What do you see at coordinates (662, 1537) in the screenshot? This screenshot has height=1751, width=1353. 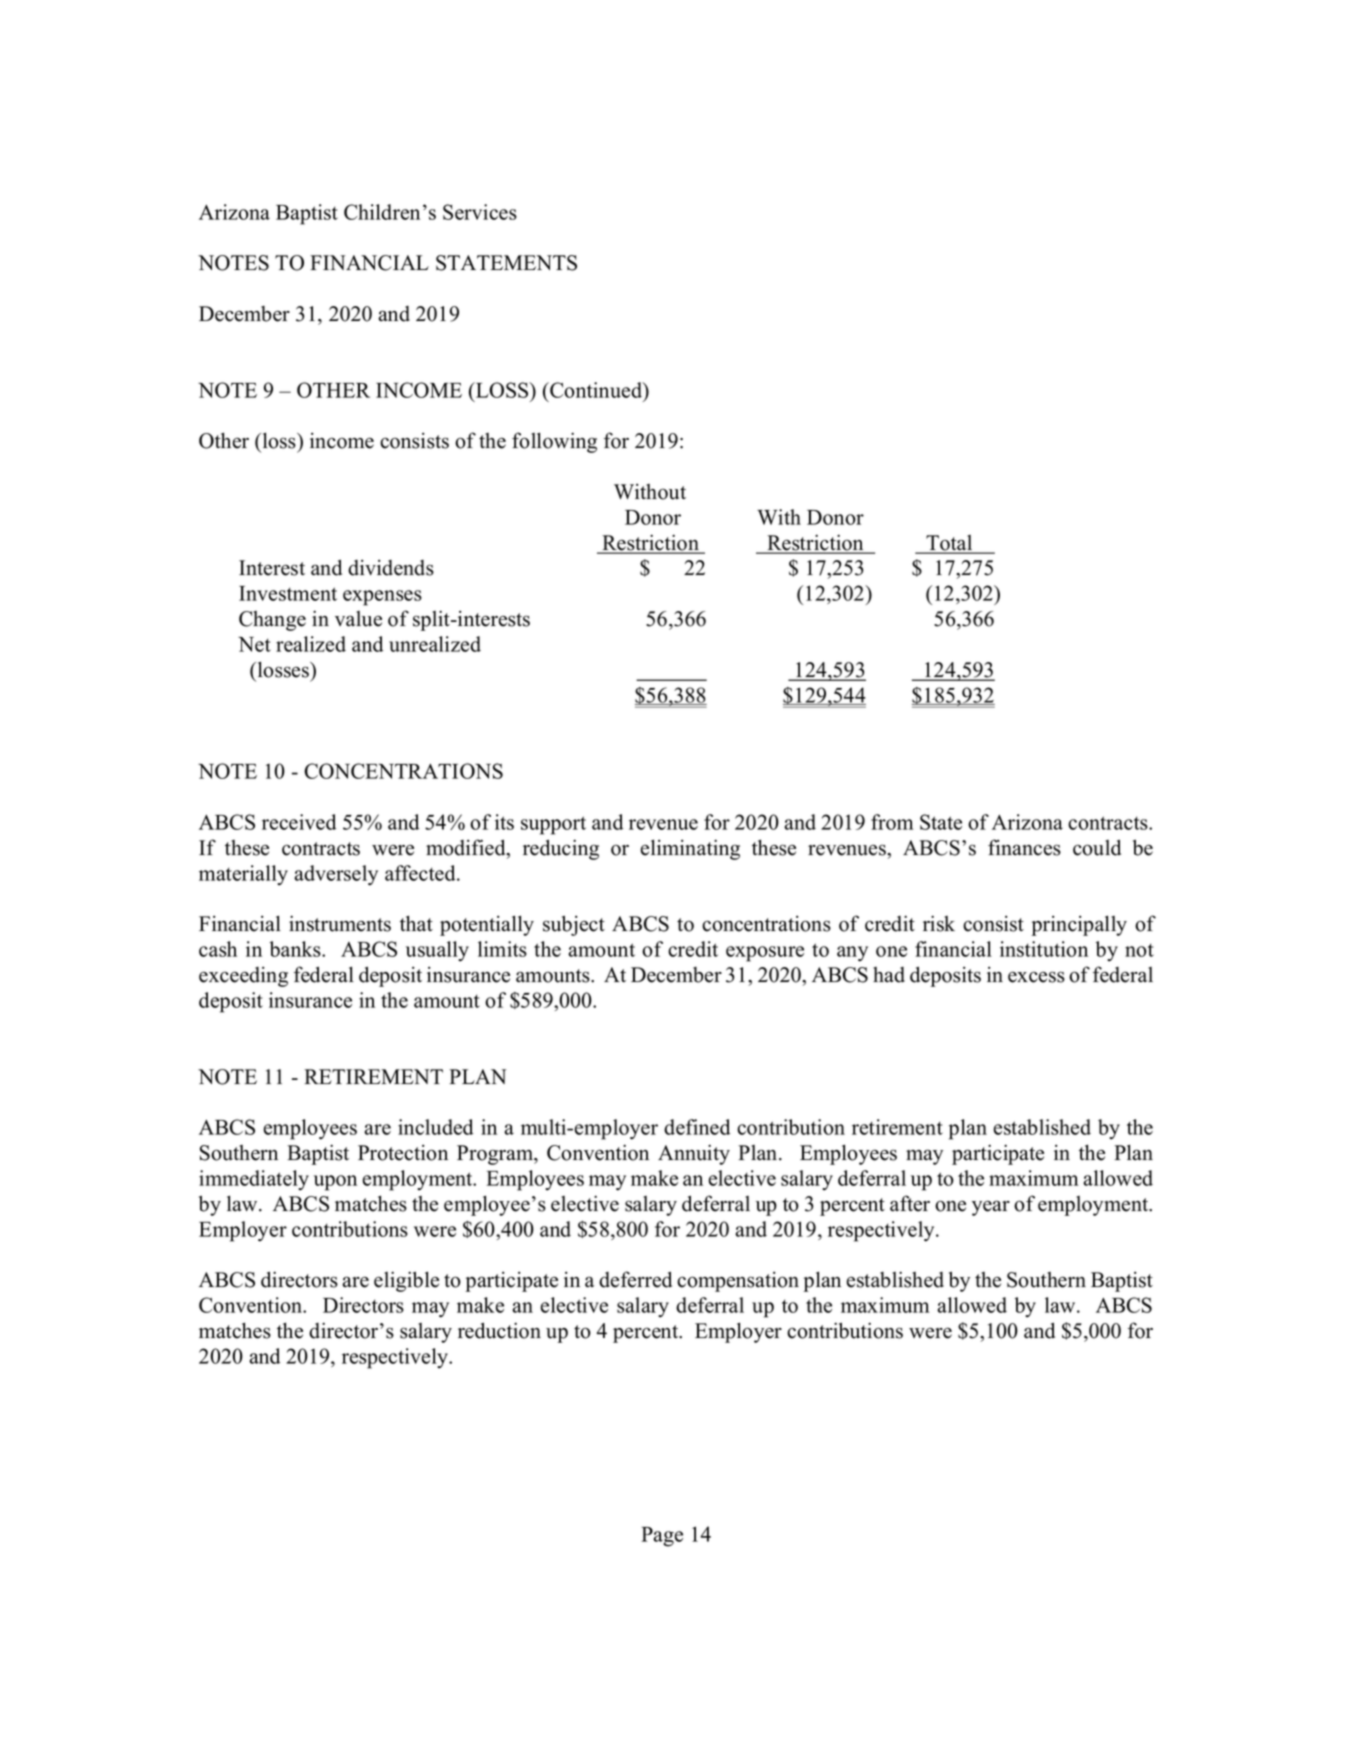 I see `Page` at bounding box center [662, 1537].
